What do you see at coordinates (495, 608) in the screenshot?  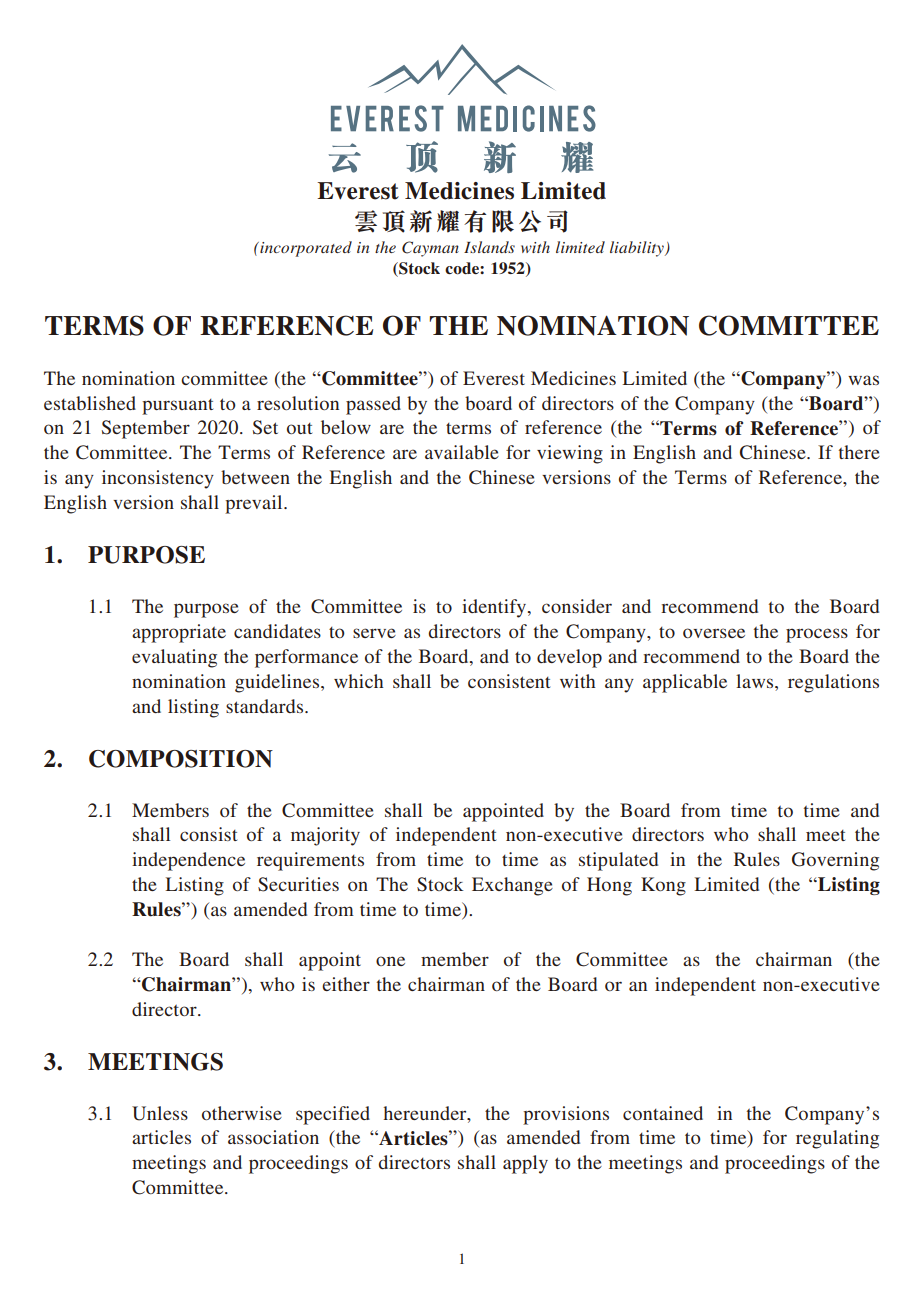 I see `identify` at bounding box center [495, 608].
